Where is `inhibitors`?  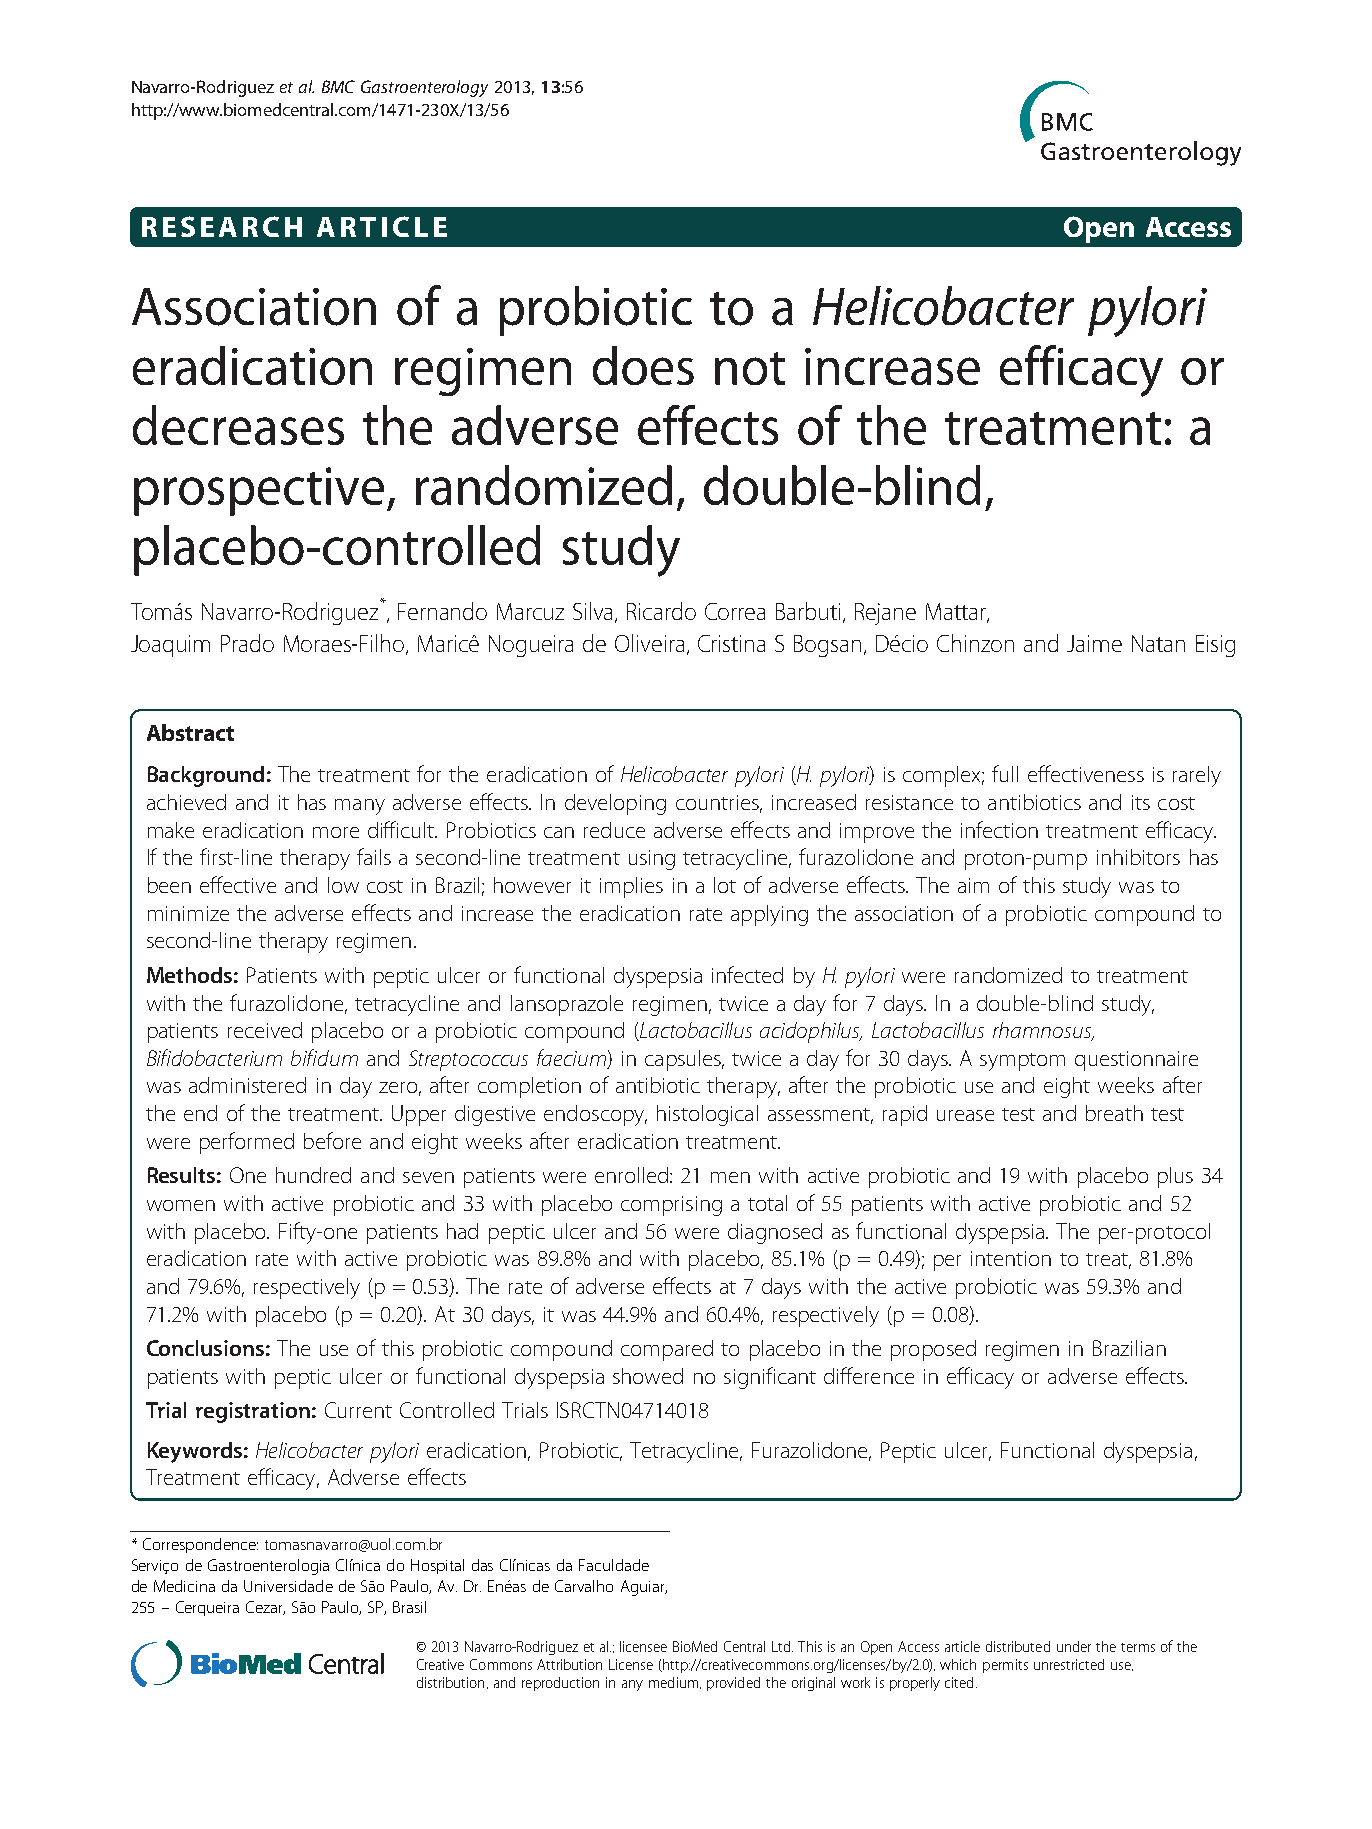
inhibitors is located at coordinates (1138, 857).
